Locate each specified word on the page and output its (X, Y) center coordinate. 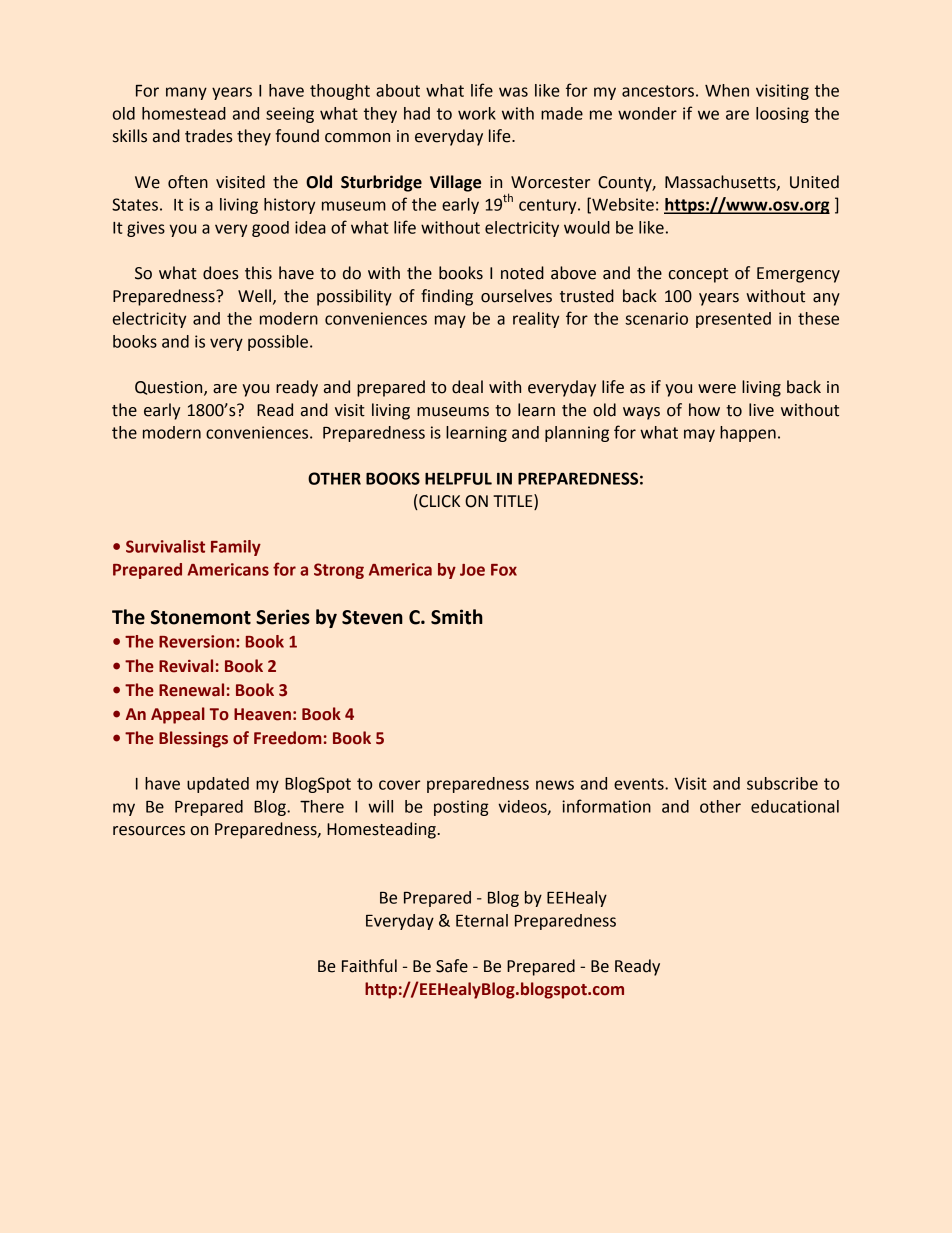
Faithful (369, 966)
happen (748, 434)
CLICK (438, 502)
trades (209, 136)
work (477, 113)
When (727, 90)
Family (236, 548)
